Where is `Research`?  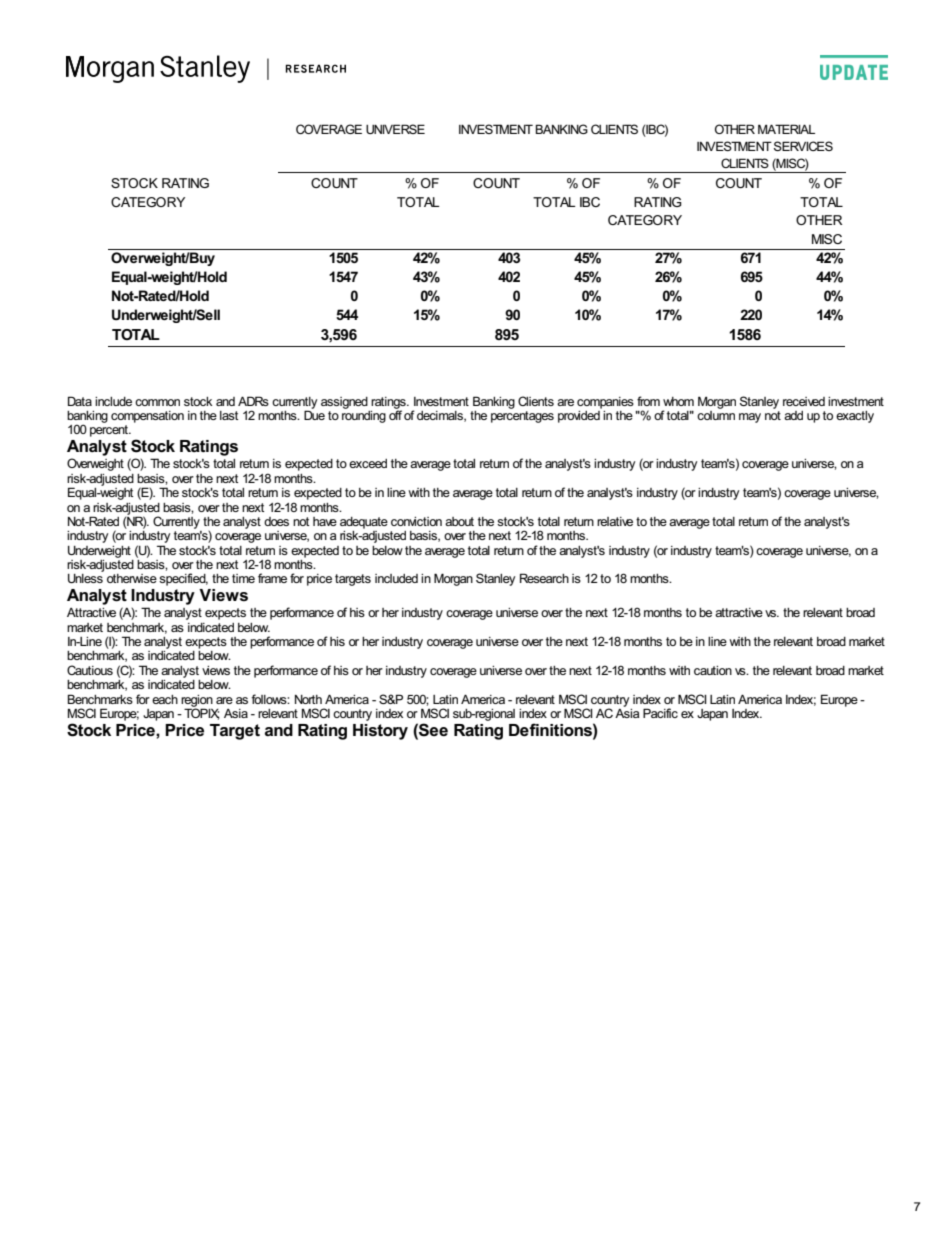 Research is located at coordinates (544, 578).
